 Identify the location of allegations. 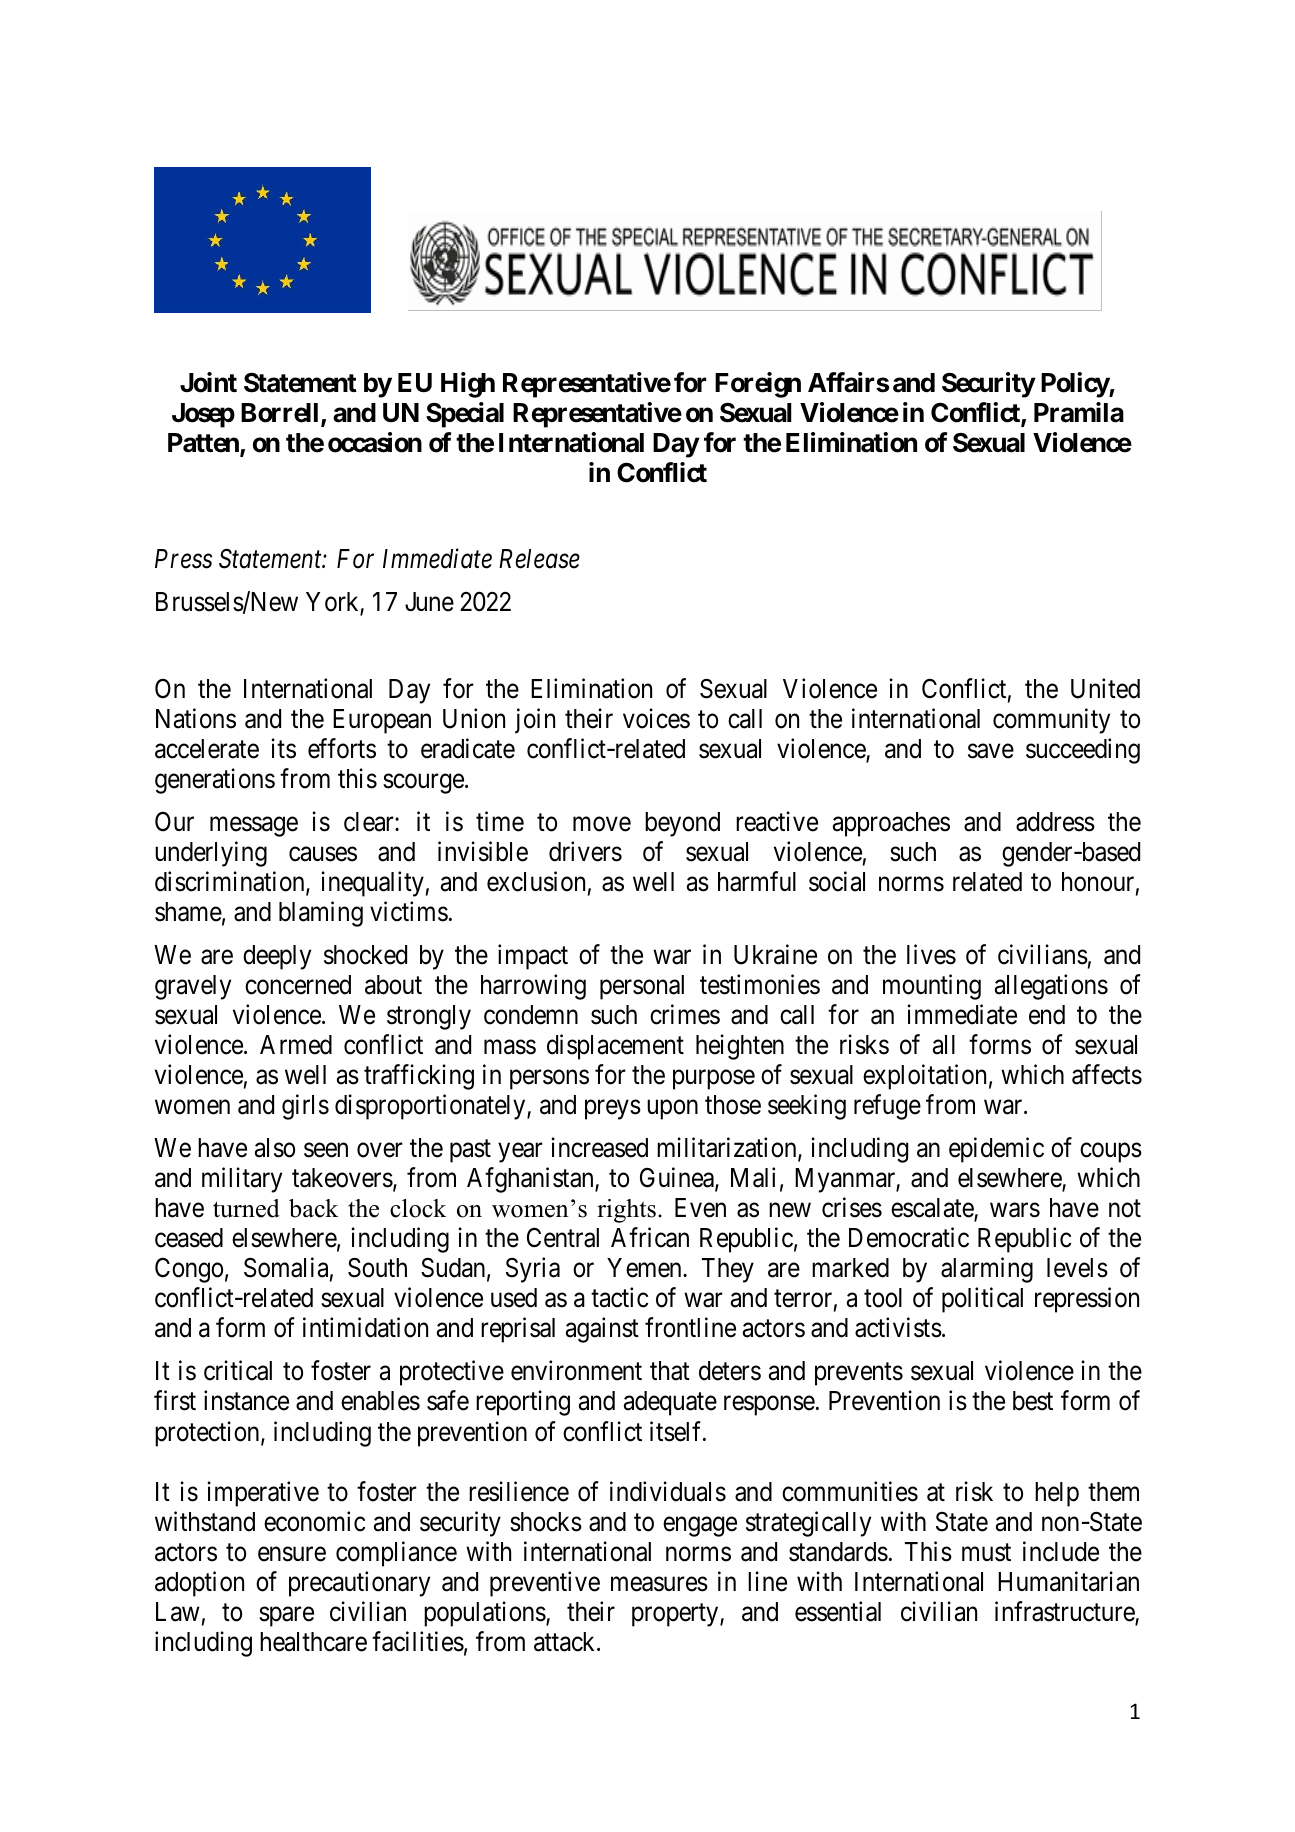
(1051, 987).
